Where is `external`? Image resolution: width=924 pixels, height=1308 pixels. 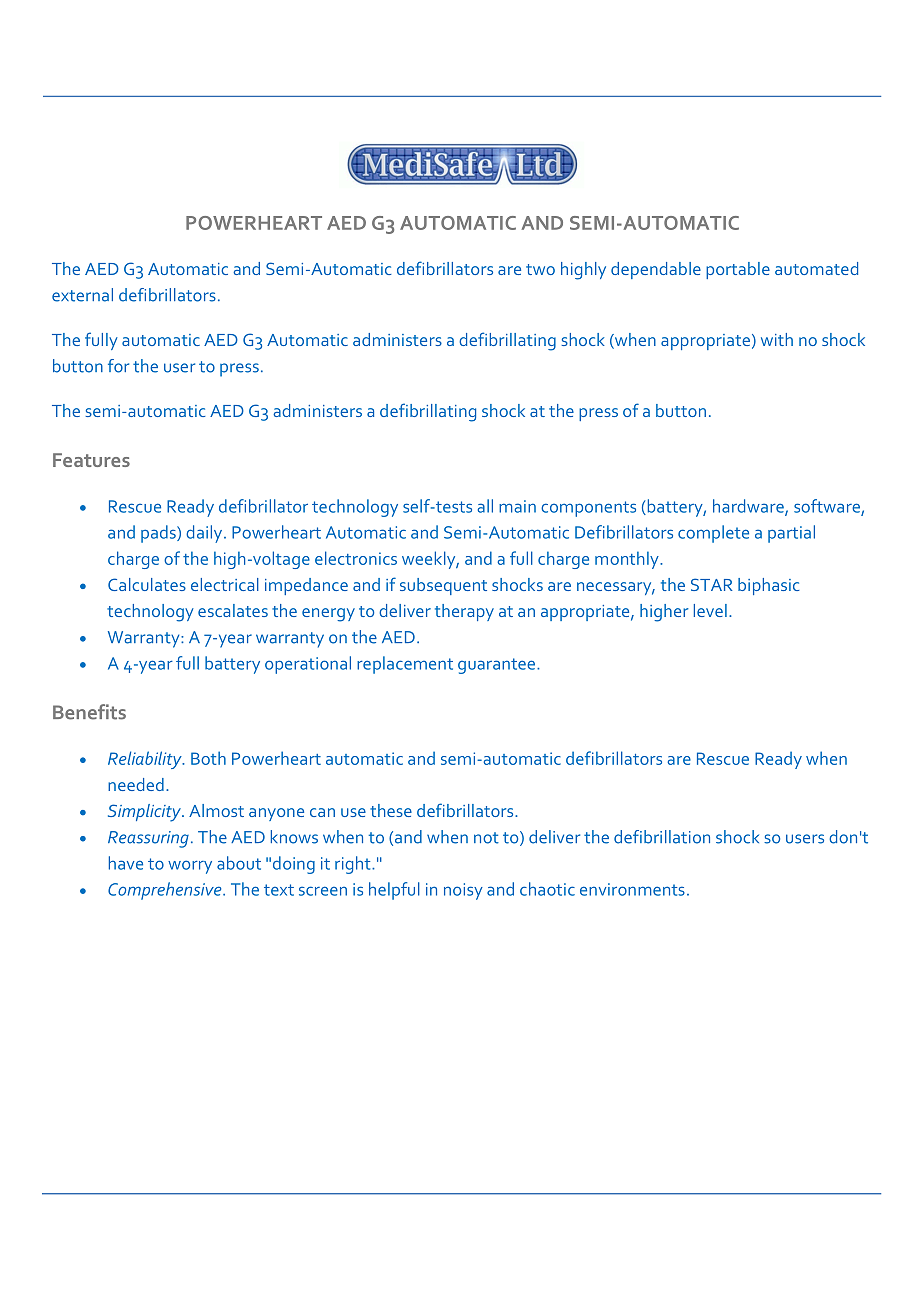 external is located at coordinates (82, 295).
